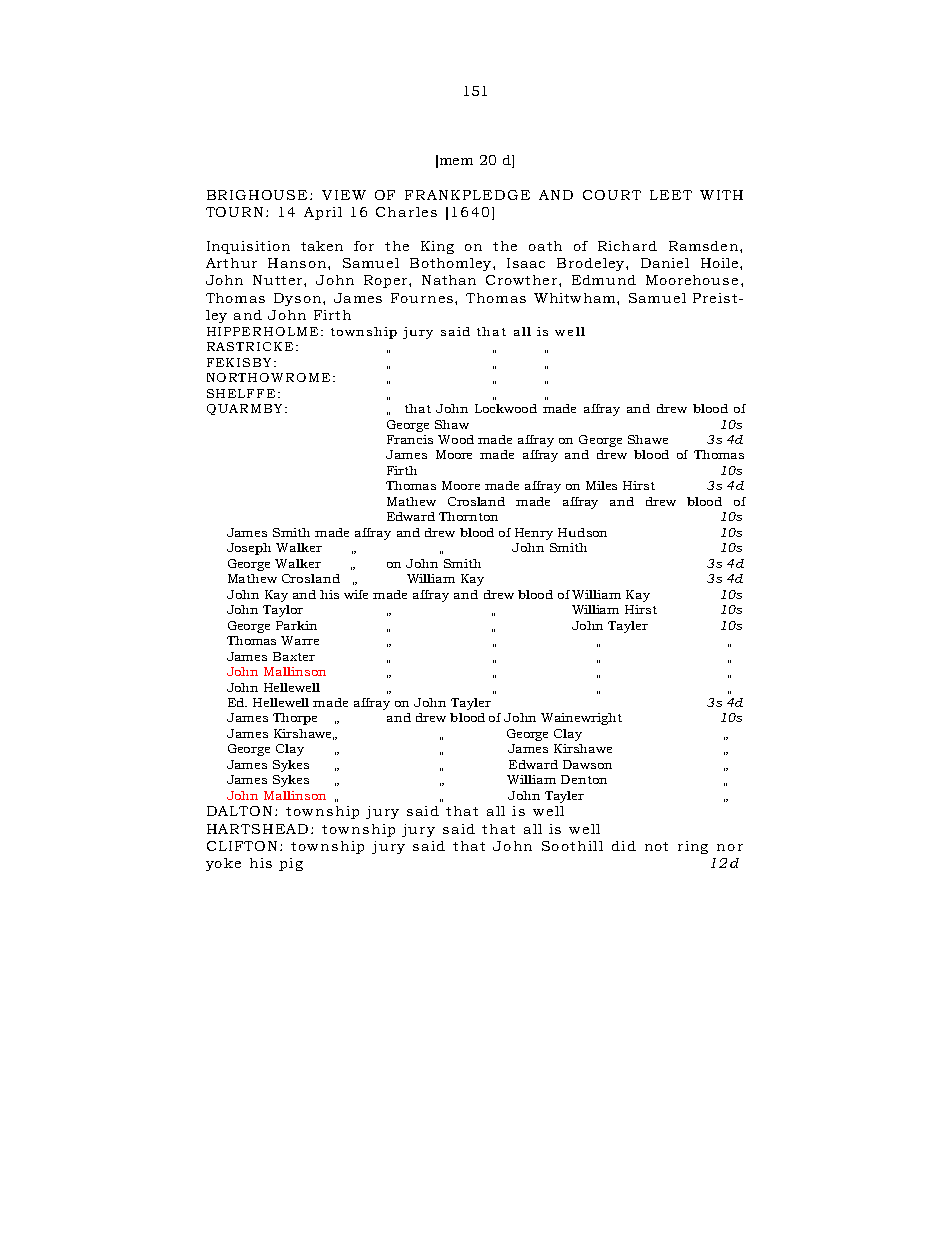 The width and height of the page is (952, 1233). Describe the element at coordinates (291, 864) in the page. I see `pig` at that location.
